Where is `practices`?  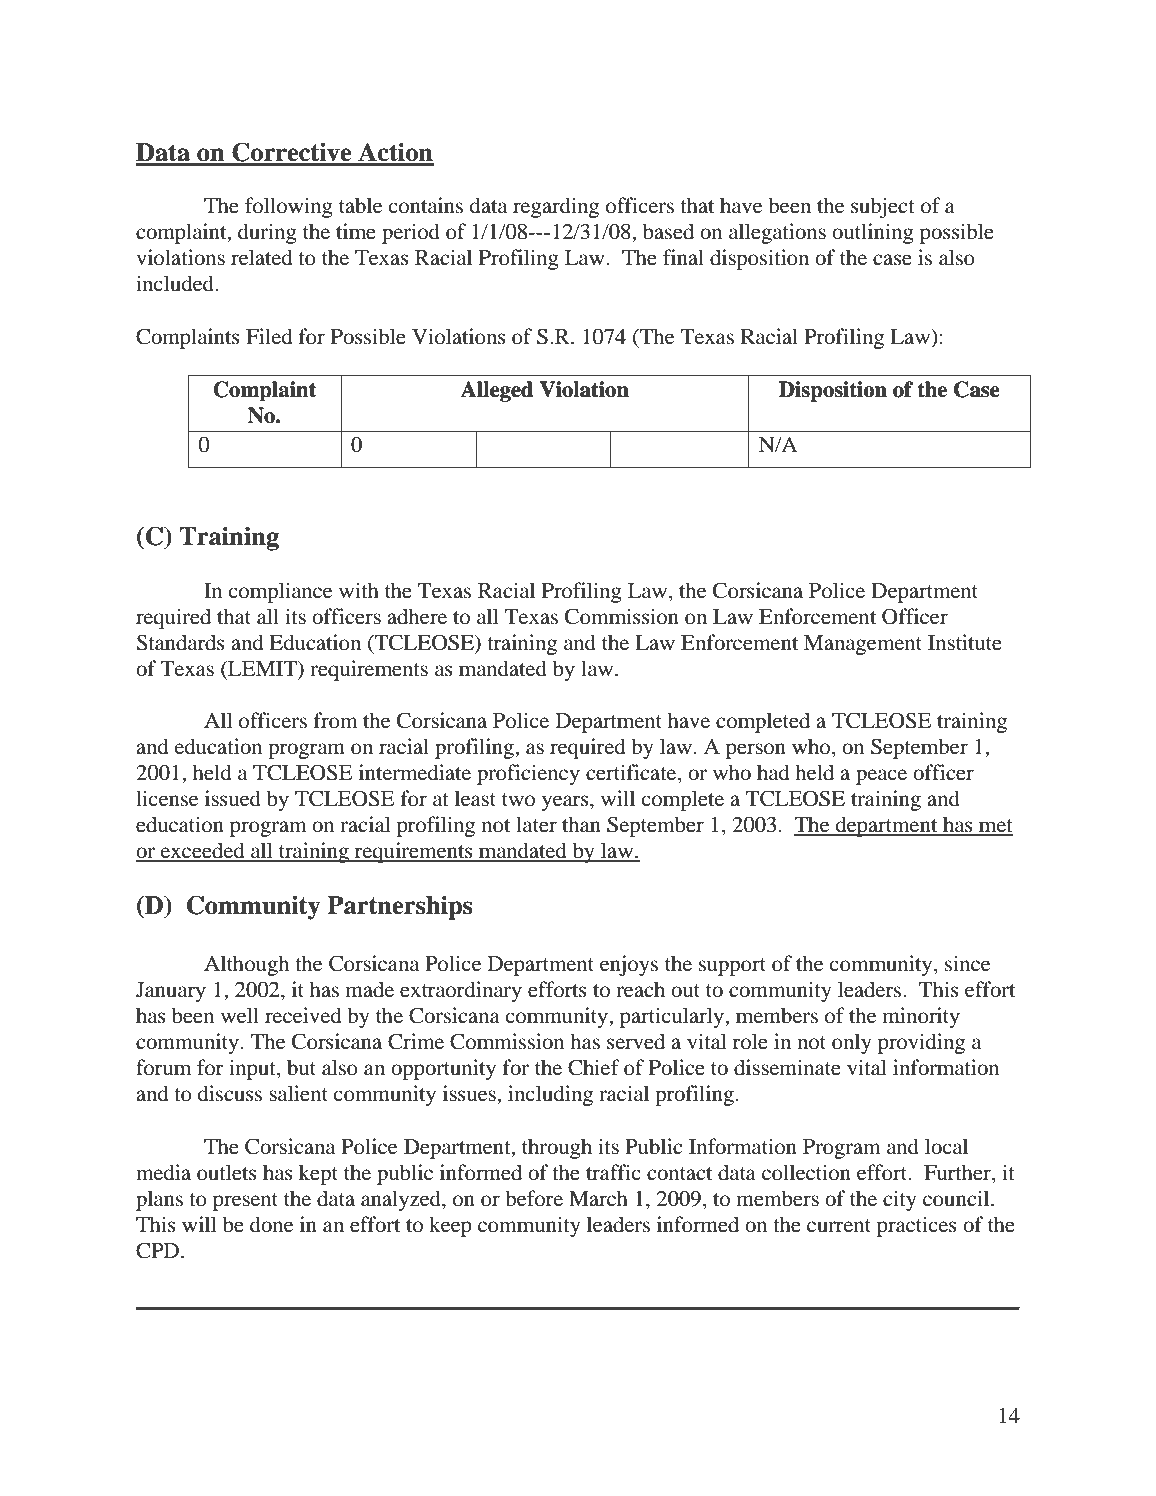
practices is located at coordinates (917, 1226).
